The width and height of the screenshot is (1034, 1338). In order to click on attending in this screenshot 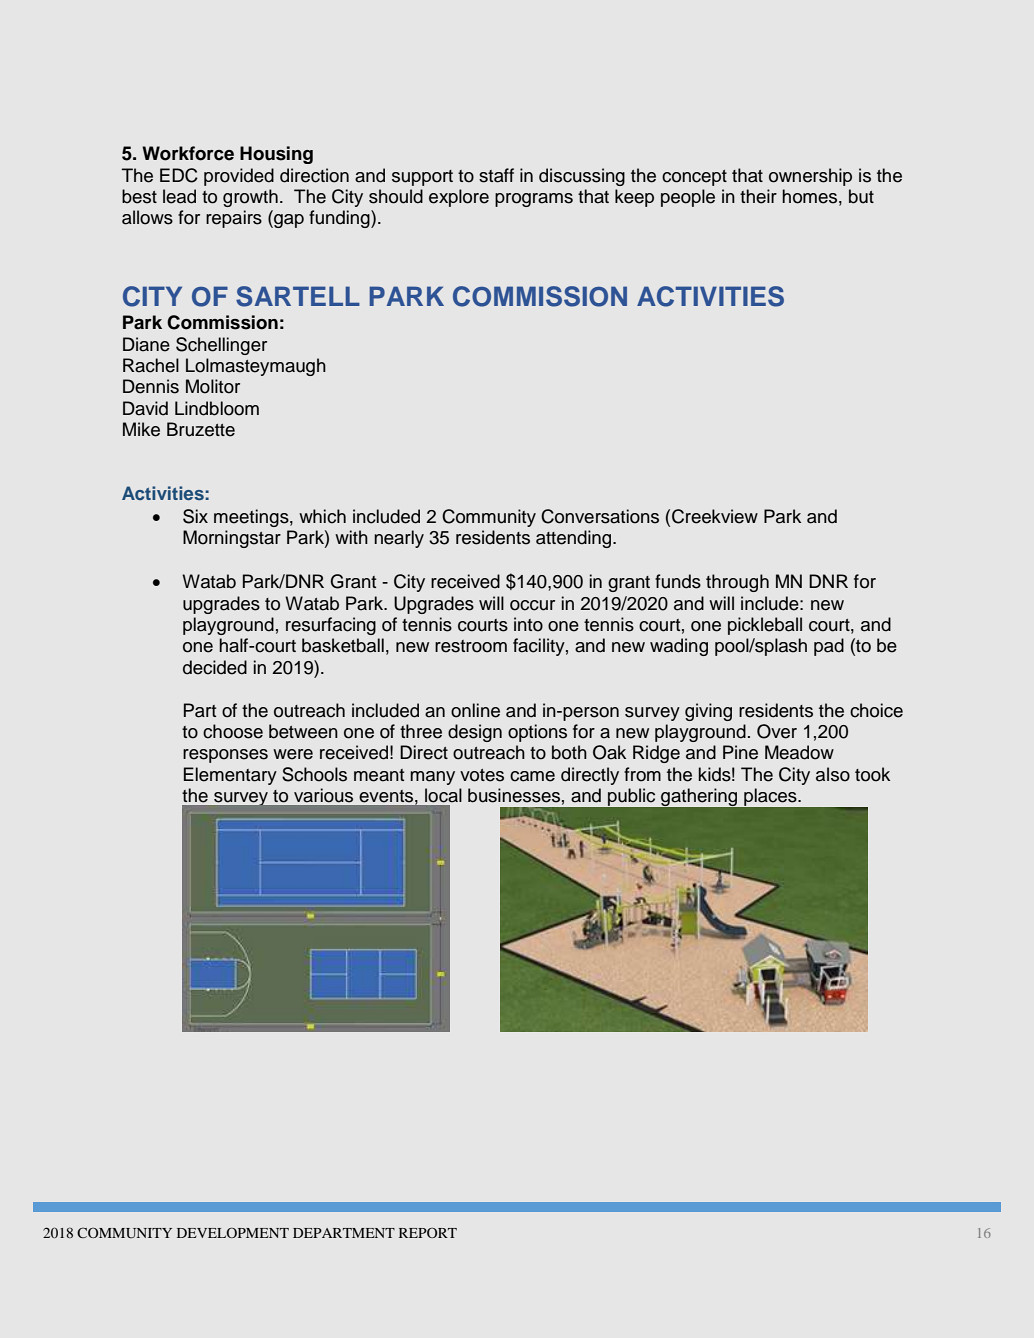, I will do `click(575, 539)`.
